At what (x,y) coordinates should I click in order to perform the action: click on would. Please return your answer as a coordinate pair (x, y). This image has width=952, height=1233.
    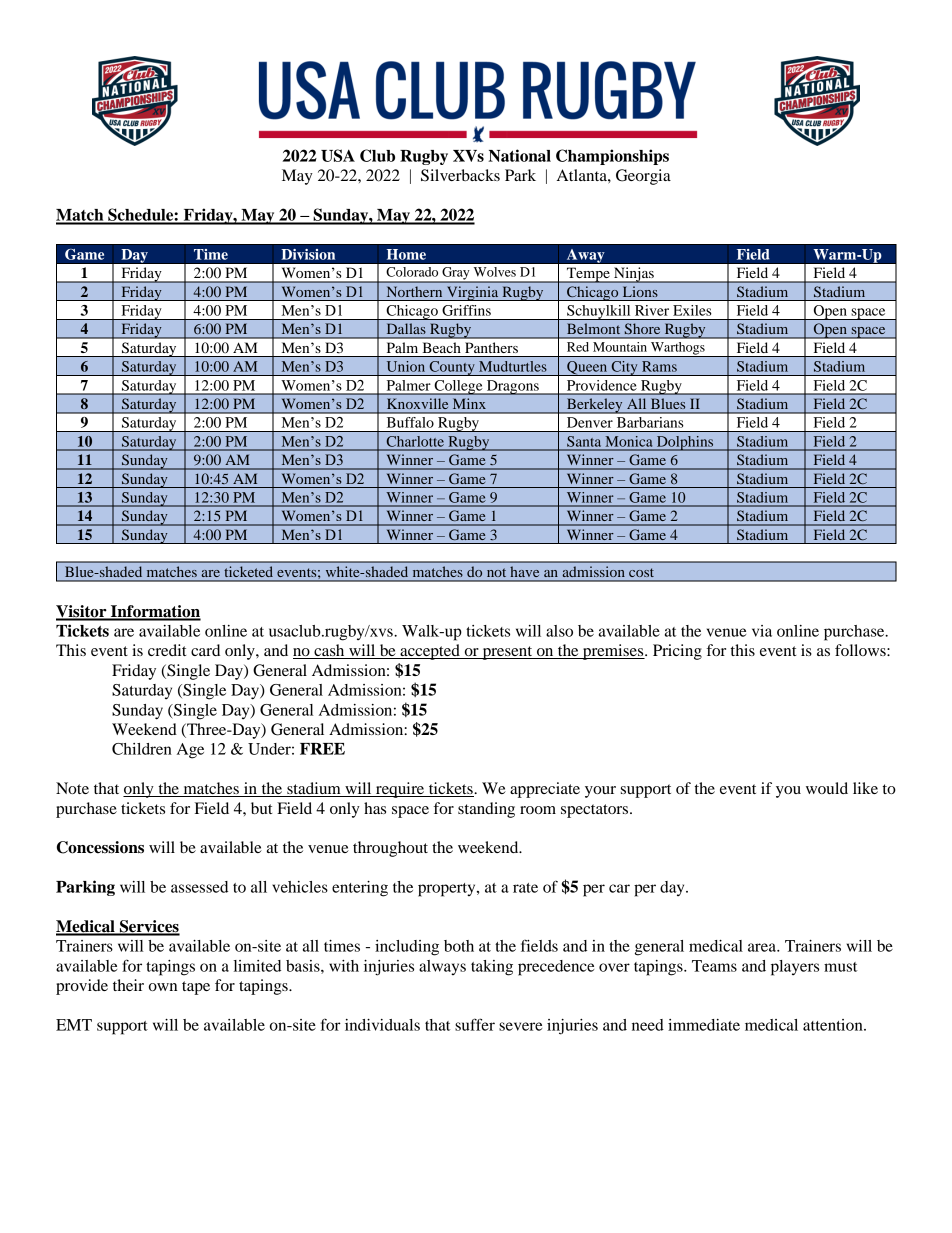
    Looking at the image, I should click on (827, 788).
